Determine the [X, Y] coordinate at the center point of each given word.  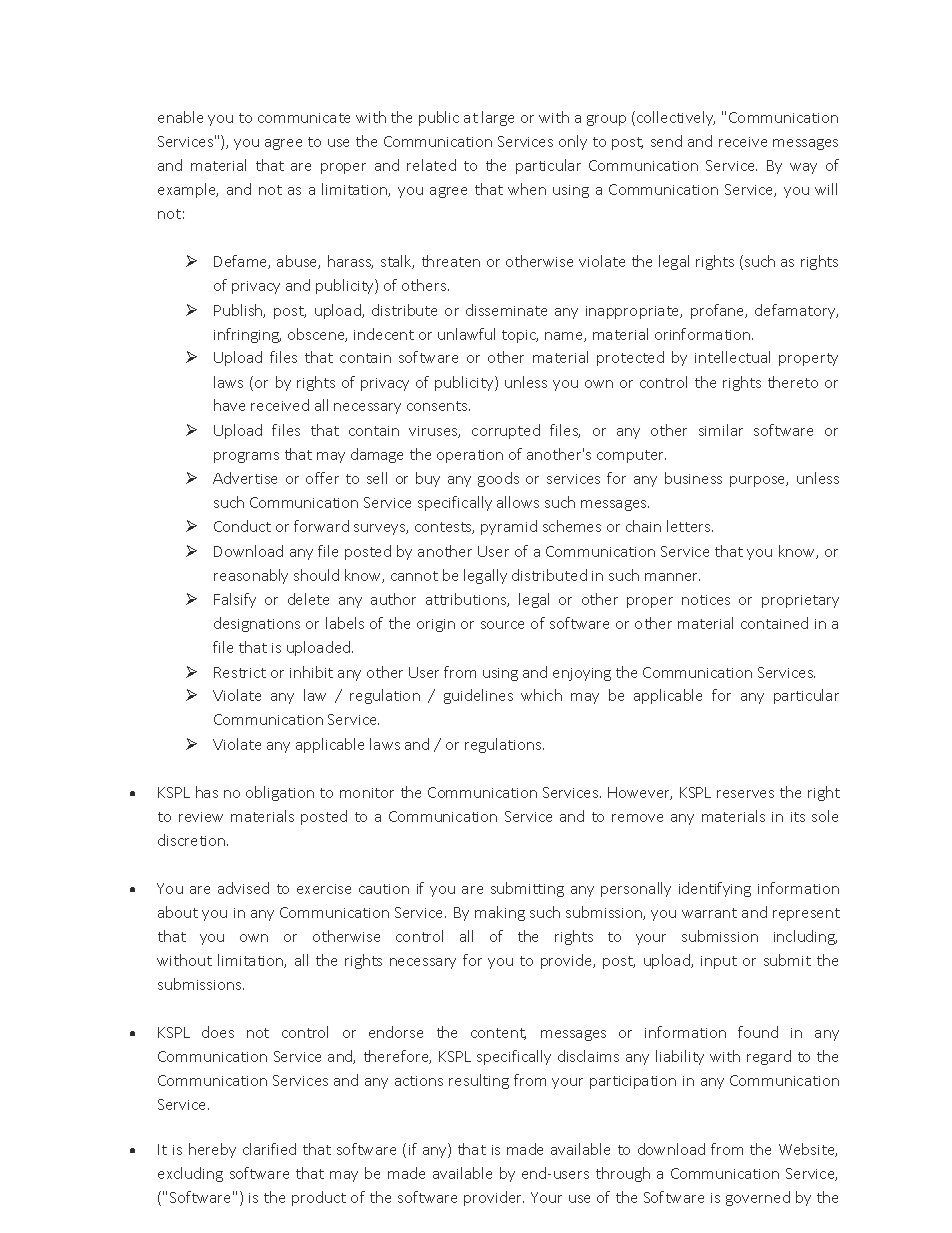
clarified [269, 1149]
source [502, 625]
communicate [304, 118]
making [500, 913]
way [803, 168]
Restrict [240, 672]
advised [243, 888]
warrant [709, 913]
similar [721, 430]
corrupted [506, 431]
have [229, 405]
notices [706, 600]
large [498, 118]
